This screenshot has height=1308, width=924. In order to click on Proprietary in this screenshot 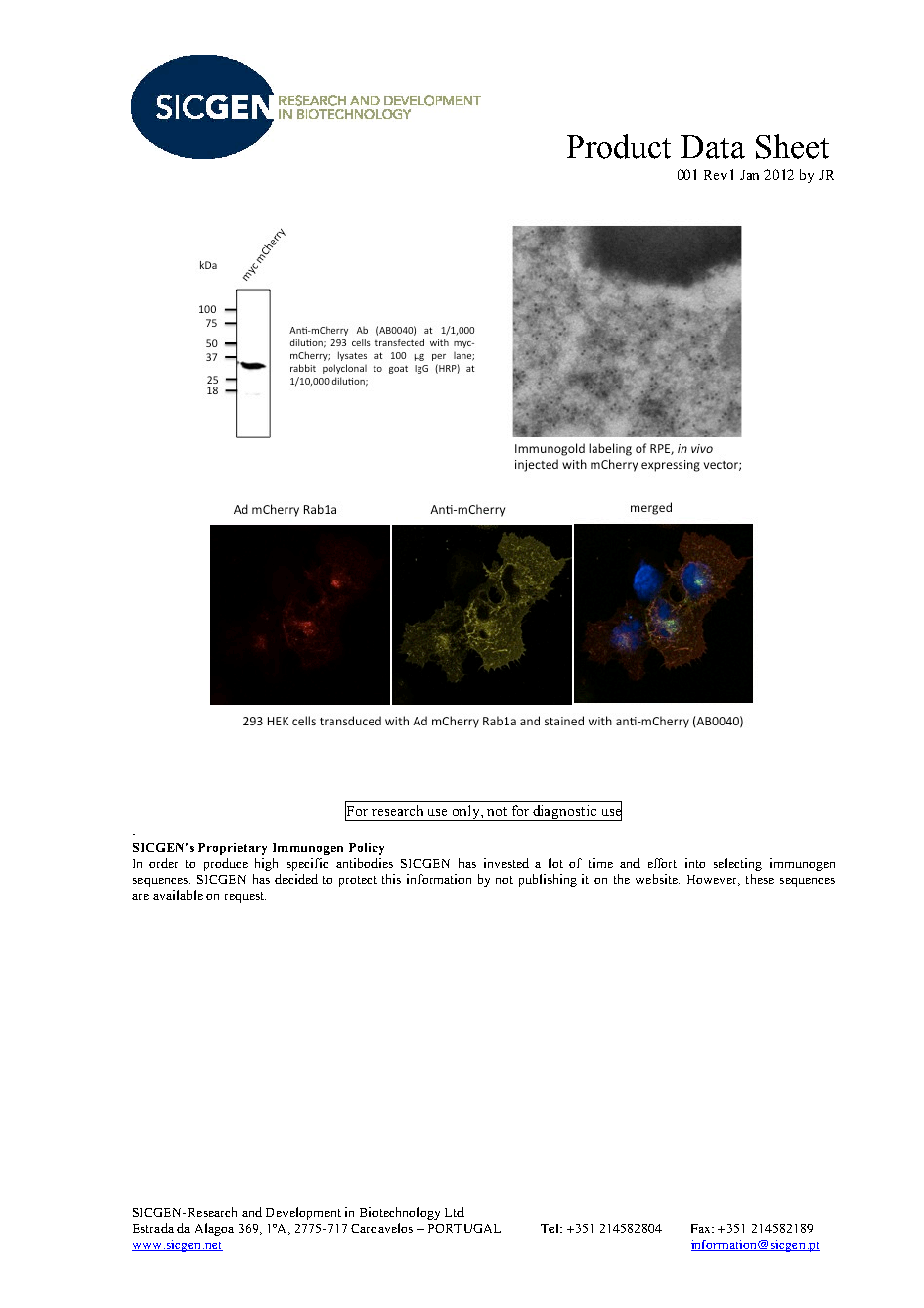, I will do `click(232, 849)`.
